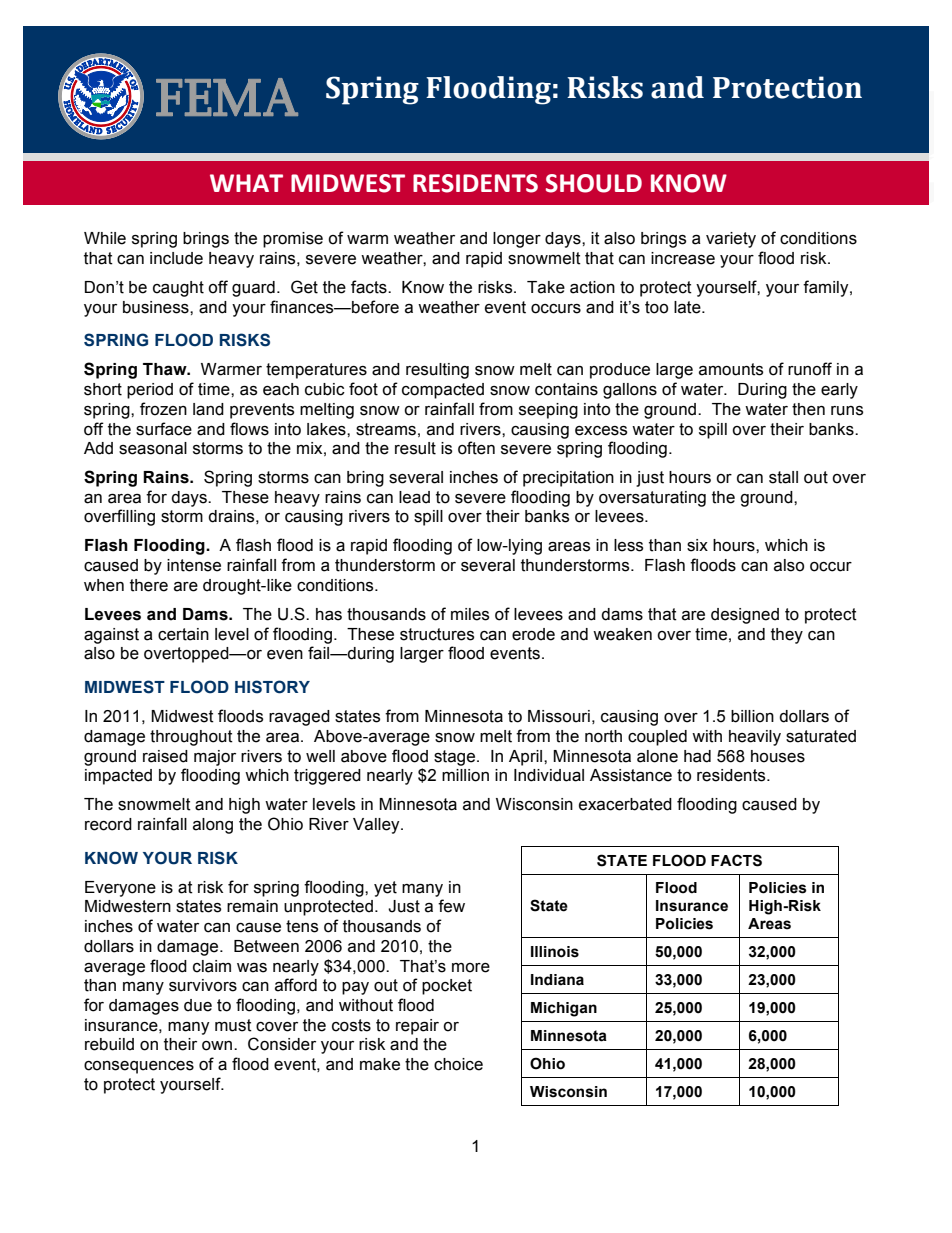 The image size is (952, 1233). Describe the element at coordinates (176, 258) in the document. I see `include` at that location.
